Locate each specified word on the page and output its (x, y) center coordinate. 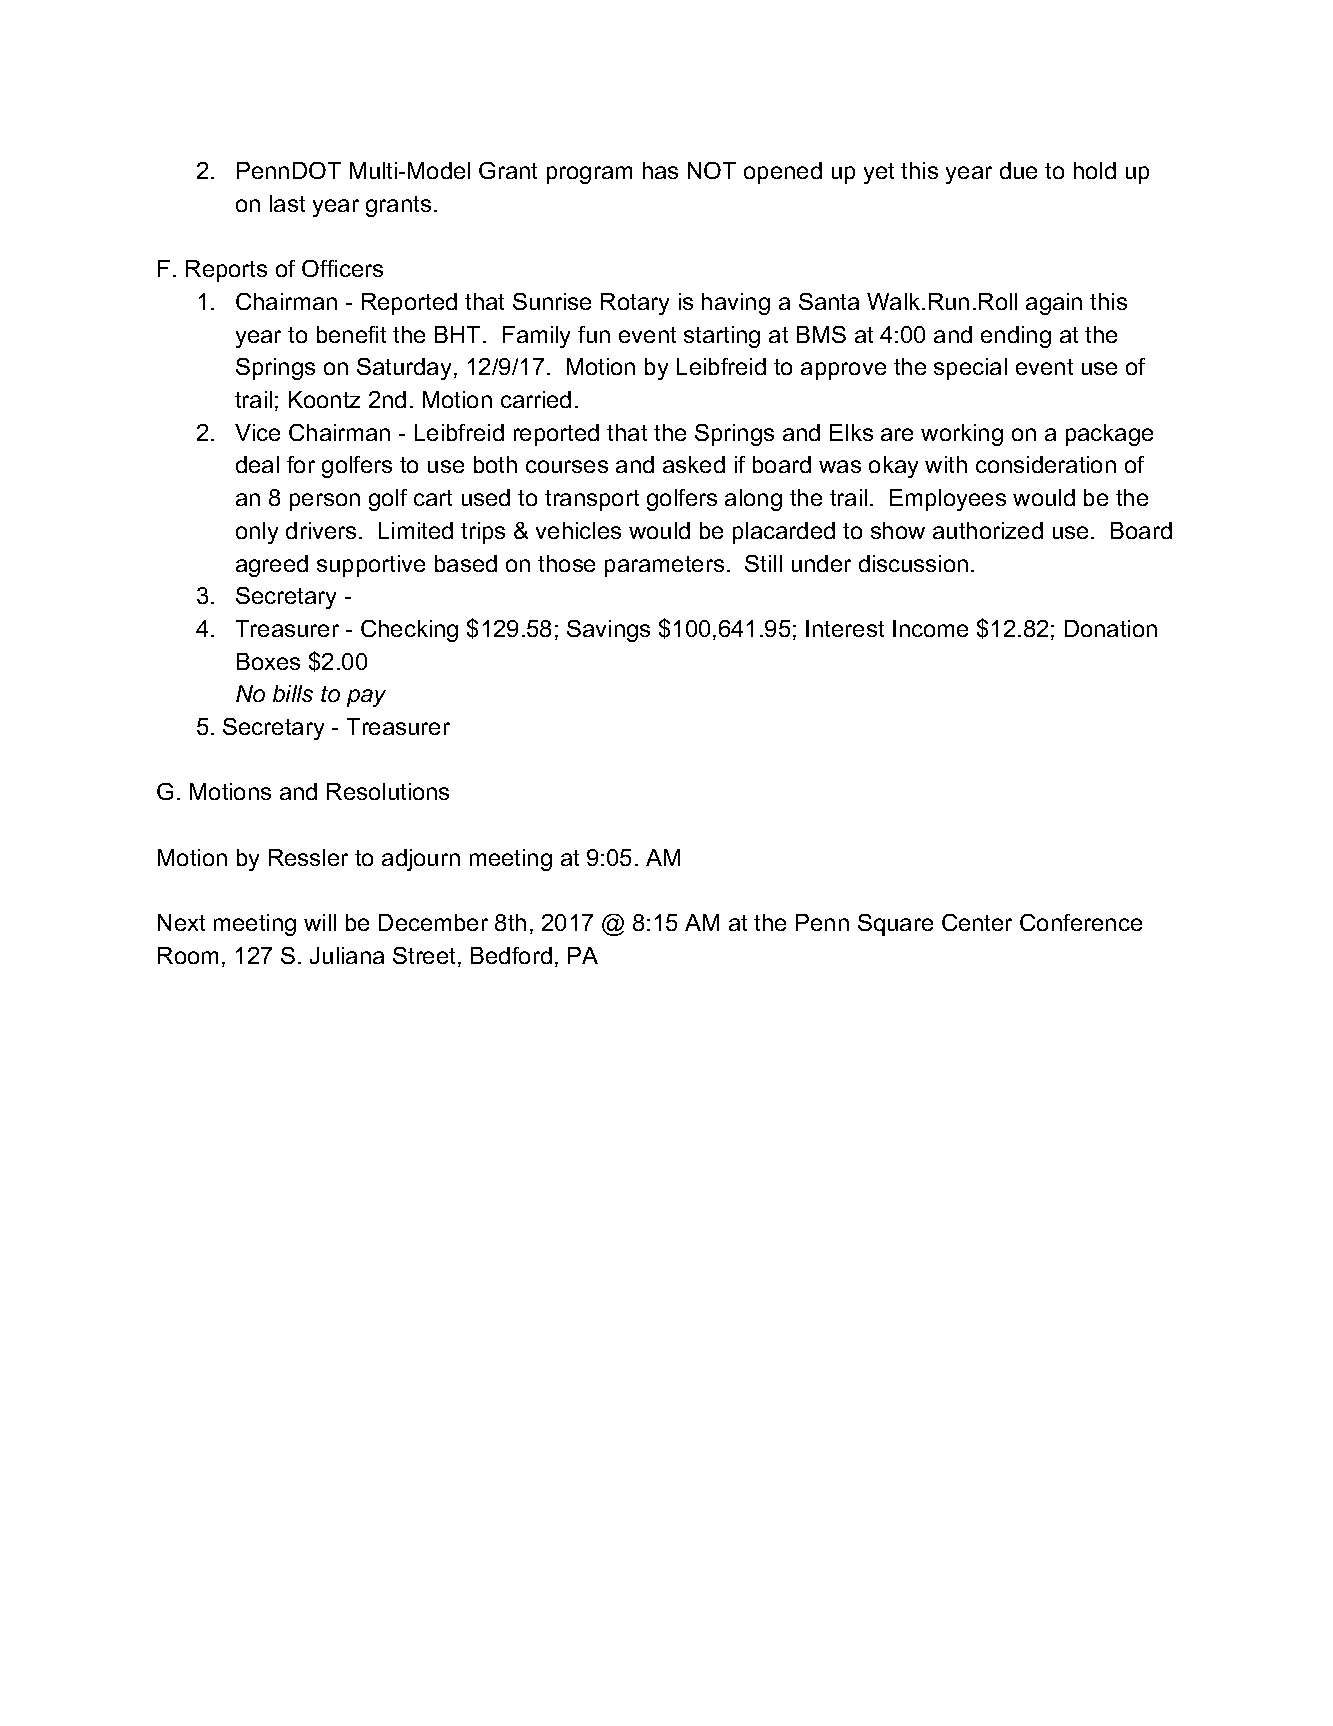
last (287, 203)
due (1018, 170)
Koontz (324, 399)
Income (930, 628)
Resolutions (388, 791)
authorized (988, 530)
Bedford (511, 955)
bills (293, 693)
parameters (664, 566)
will (320, 922)
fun (594, 334)
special (970, 369)
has (660, 170)
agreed (272, 566)
